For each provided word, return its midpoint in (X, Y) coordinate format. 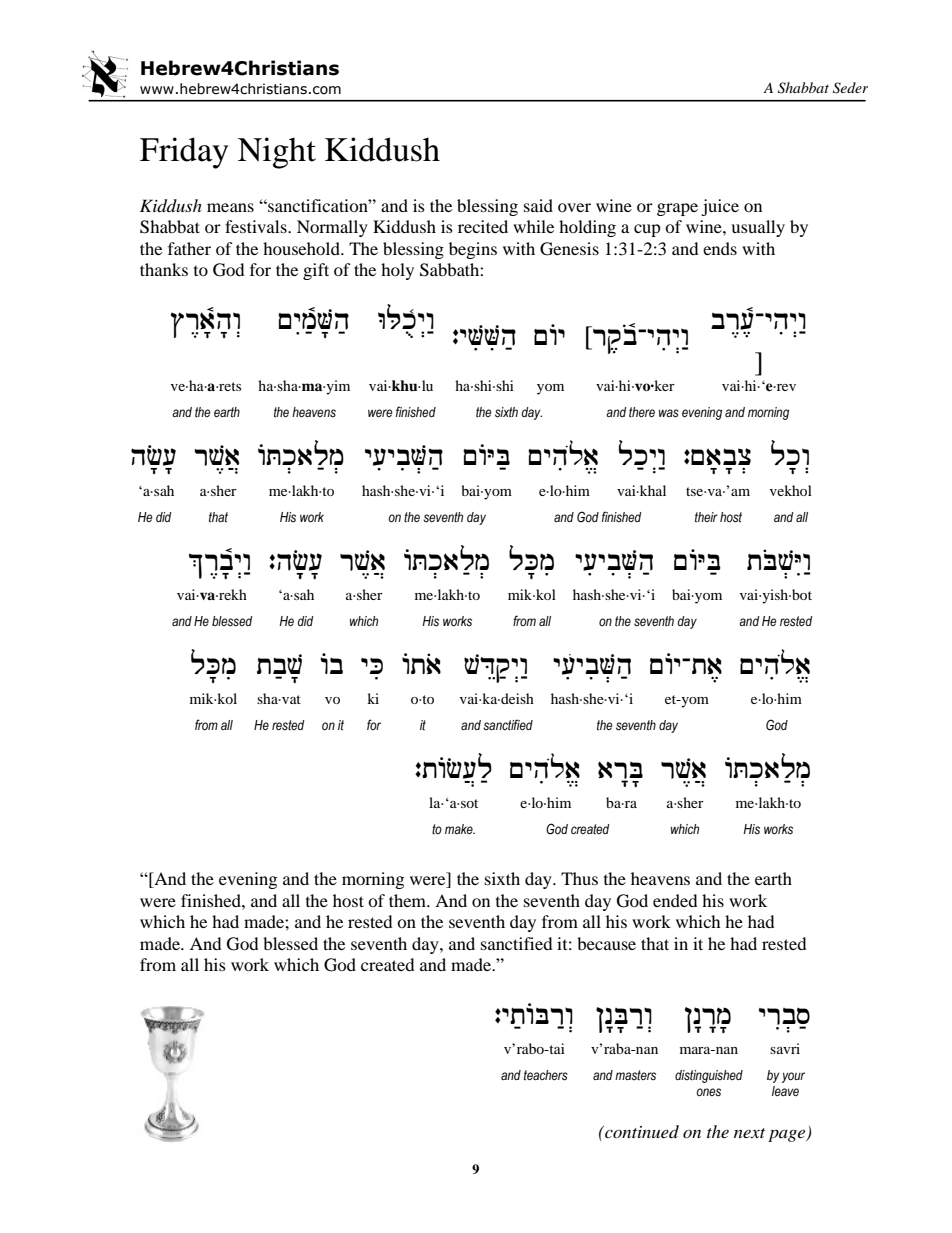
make (460, 829)
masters (635, 1075)
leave (785, 1091)
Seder (850, 88)
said (538, 205)
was (669, 413)
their (706, 517)
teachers (546, 1075)
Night (277, 153)
